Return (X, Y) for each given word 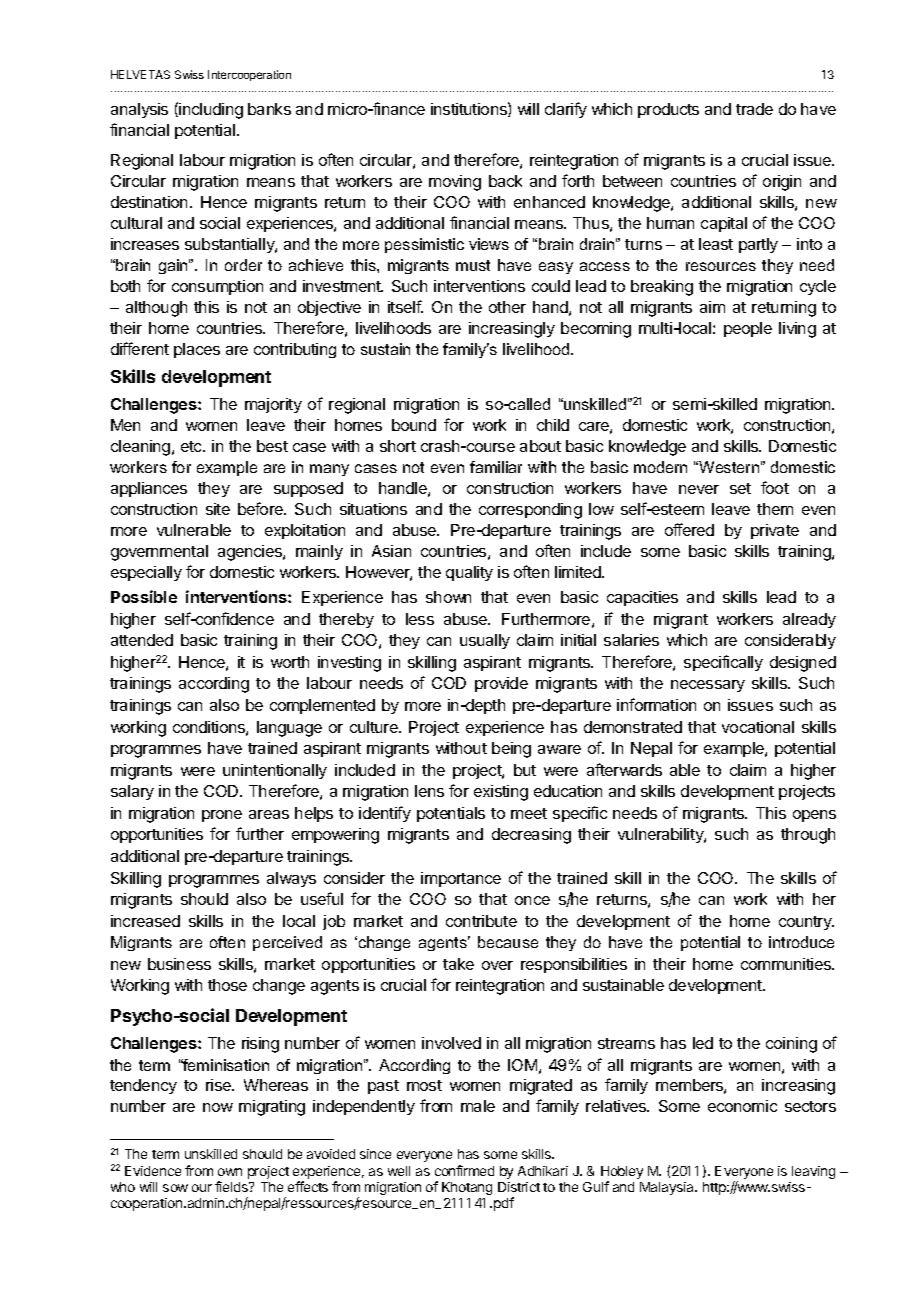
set (740, 488)
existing (501, 793)
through (808, 836)
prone (222, 816)
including (211, 111)
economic (742, 1106)
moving (455, 183)
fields (232, 1186)
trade (754, 109)
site (218, 509)
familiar (496, 467)
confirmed (464, 1170)
